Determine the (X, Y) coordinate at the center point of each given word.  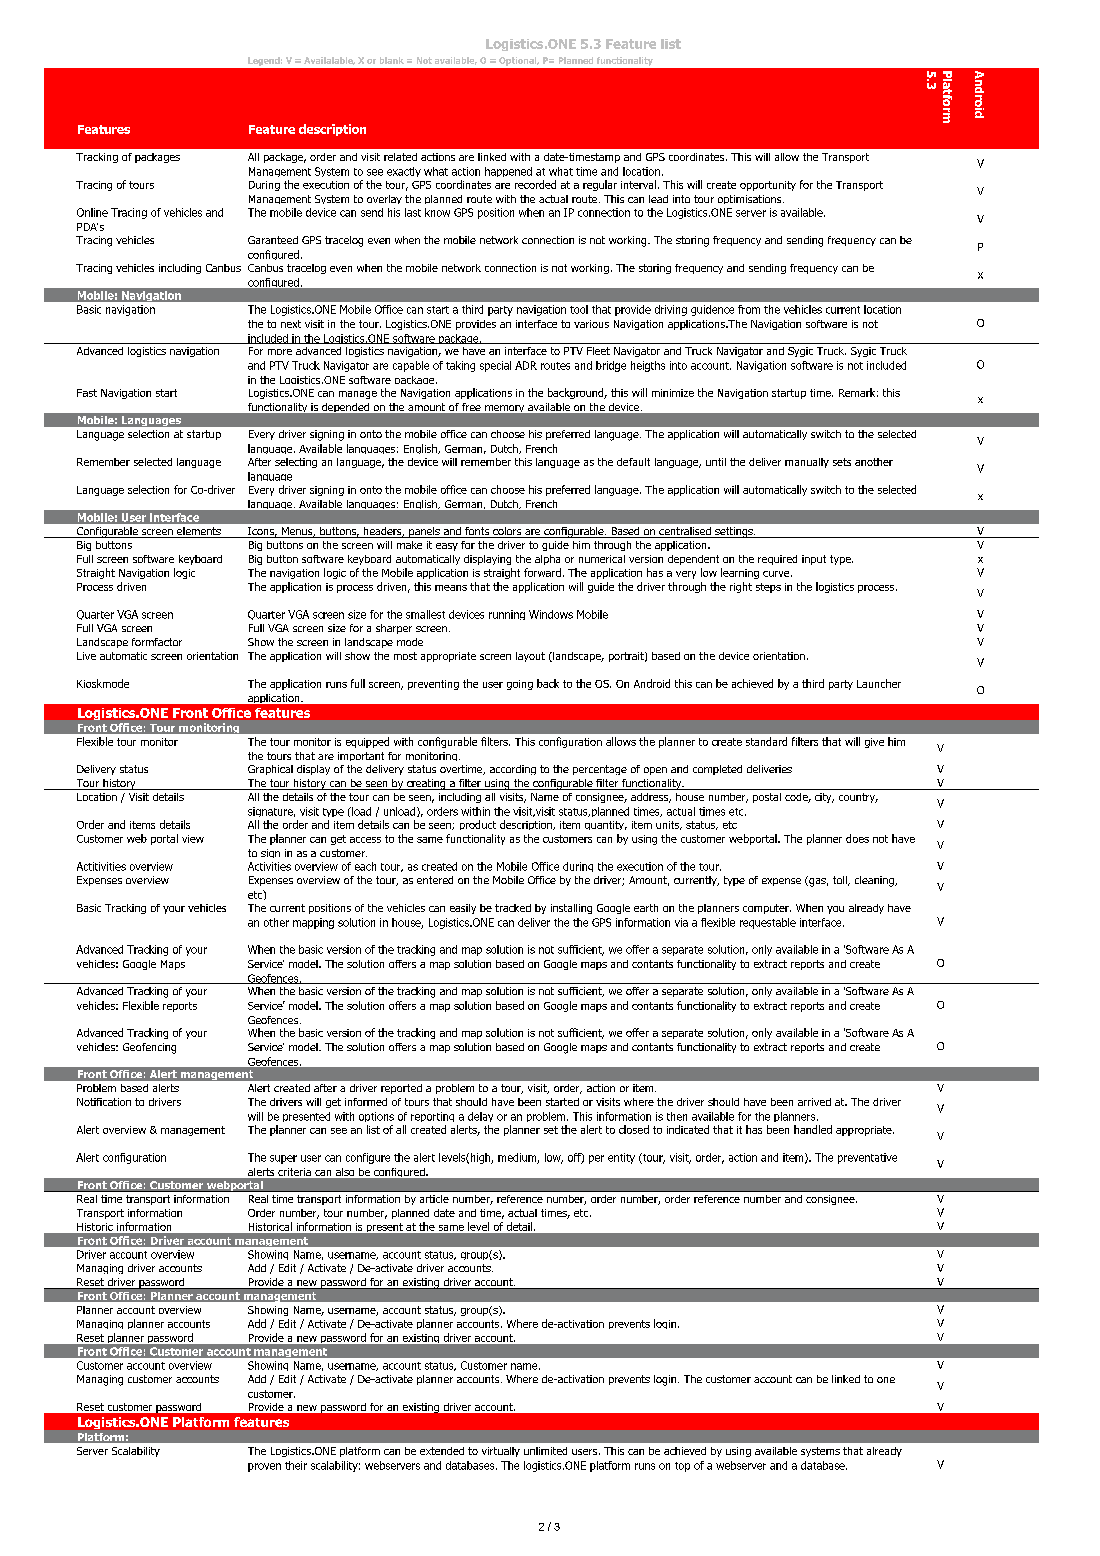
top (682, 1467)
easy (447, 547)
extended (442, 1451)
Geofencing (149, 1048)
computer (767, 909)
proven (264, 1467)
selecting (296, 463)
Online (92, 212)
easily (463, 909)
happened (508, 172)
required (777, 560)
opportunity (768, 186)
